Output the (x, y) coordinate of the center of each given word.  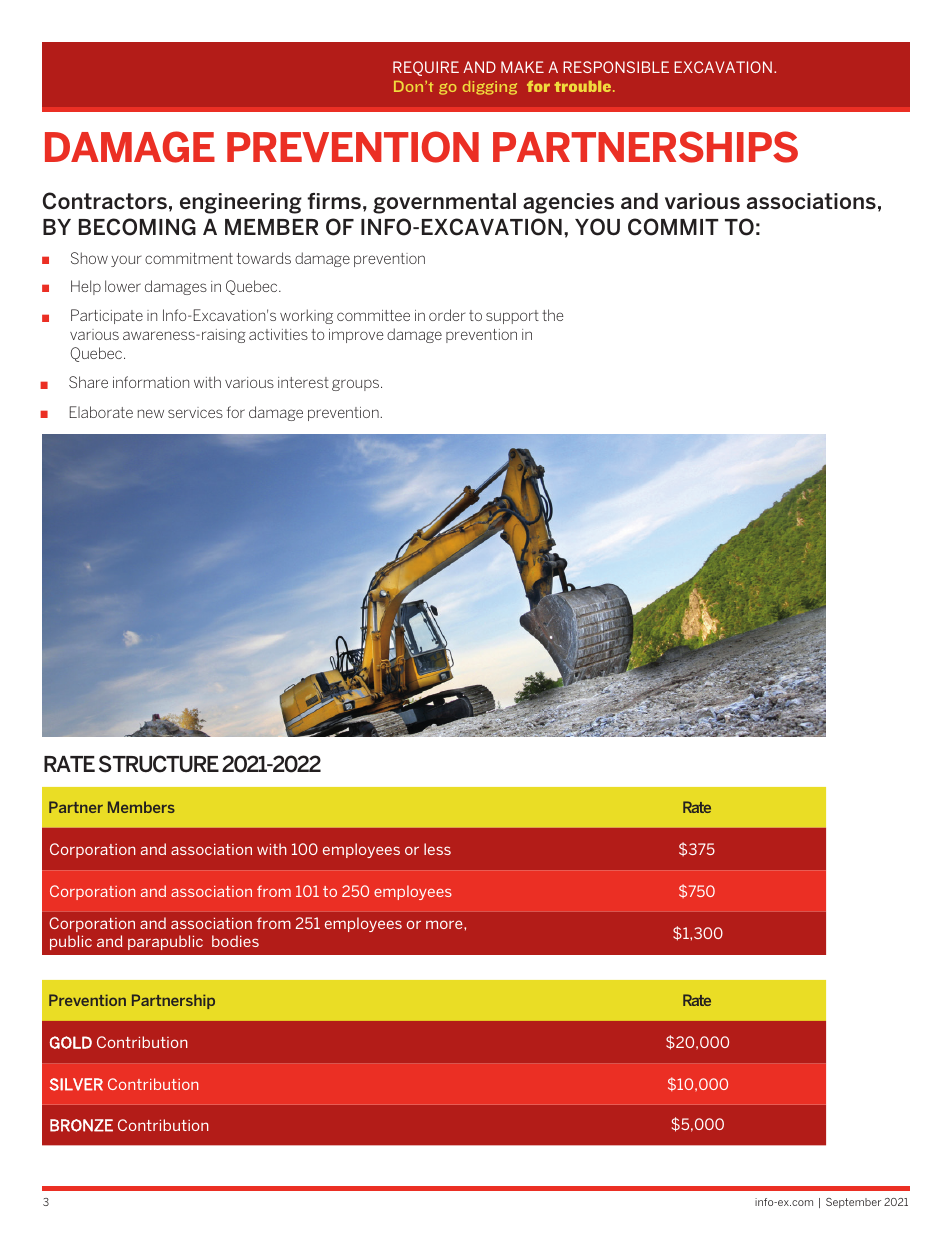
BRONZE (81, 1125)
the (553, 315)
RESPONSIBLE (616, 67)
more (445, 924)
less (437, 849)
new (151, 413)
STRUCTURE (159, 764)
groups (357, 385)
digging (490, 88)
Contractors (105, 201)
